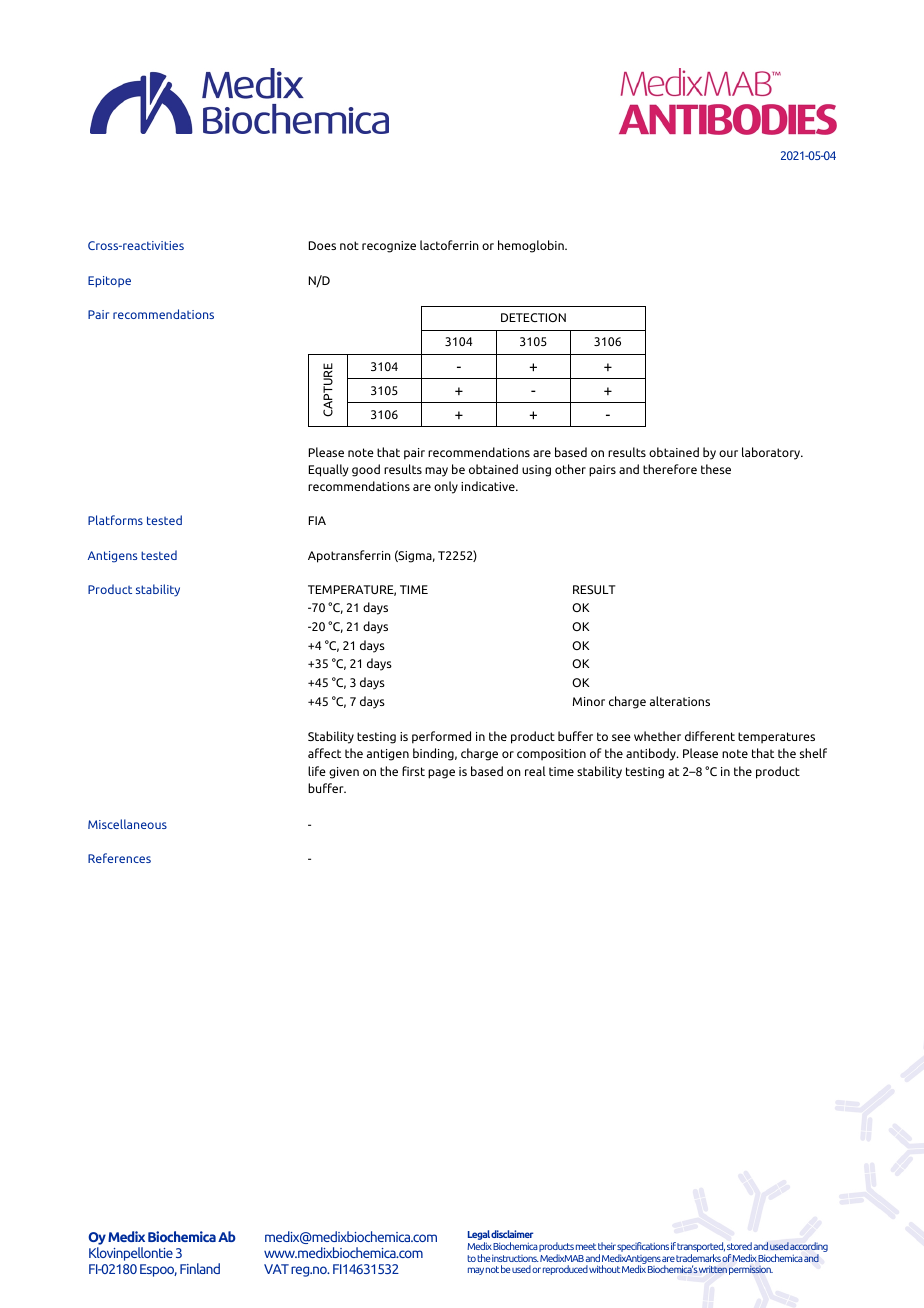 The image size is (924, 1308). What do you see at coordinates (479, 1236) in the screenshot?
I see `Legal` at bounding box center [479, 1236].
